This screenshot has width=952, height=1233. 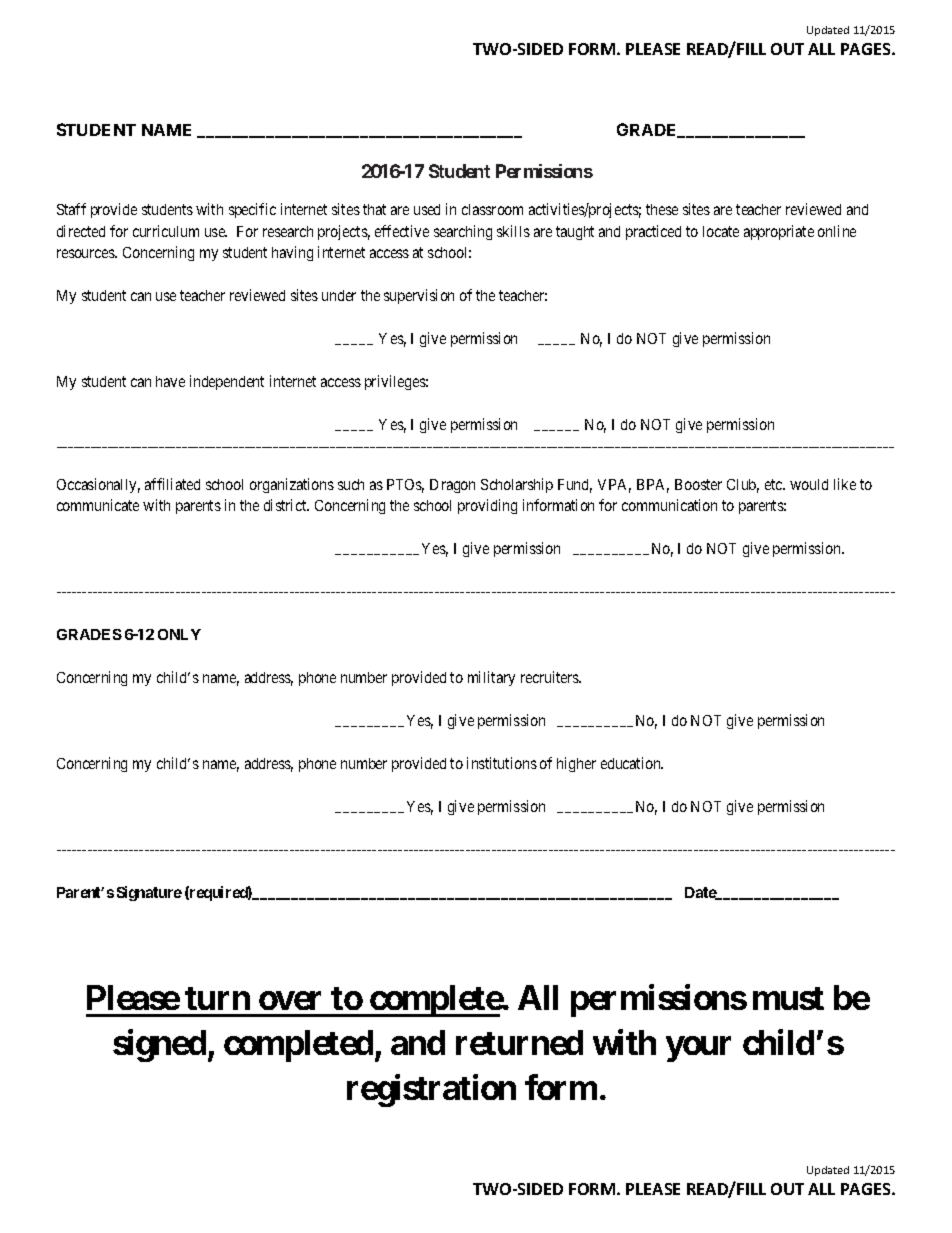 I want to click on institutions, so click(x=502, y=763).
